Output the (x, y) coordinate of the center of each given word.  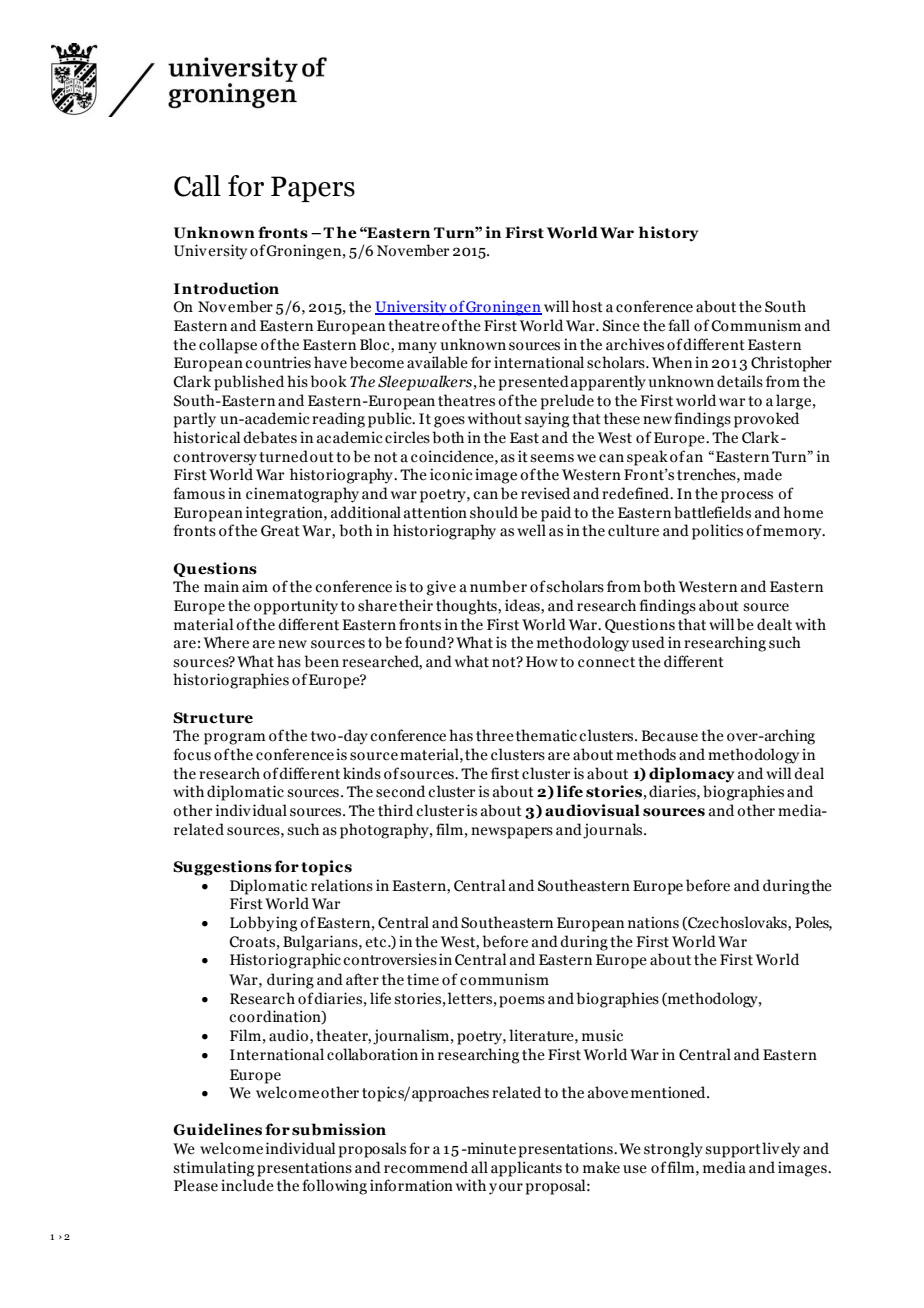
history (668, 234)
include (247, 1185)
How (542, 662)
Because (670, 736)
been (321, 661)
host (587, 306)
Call (197, 186)
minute (490, 1148)
